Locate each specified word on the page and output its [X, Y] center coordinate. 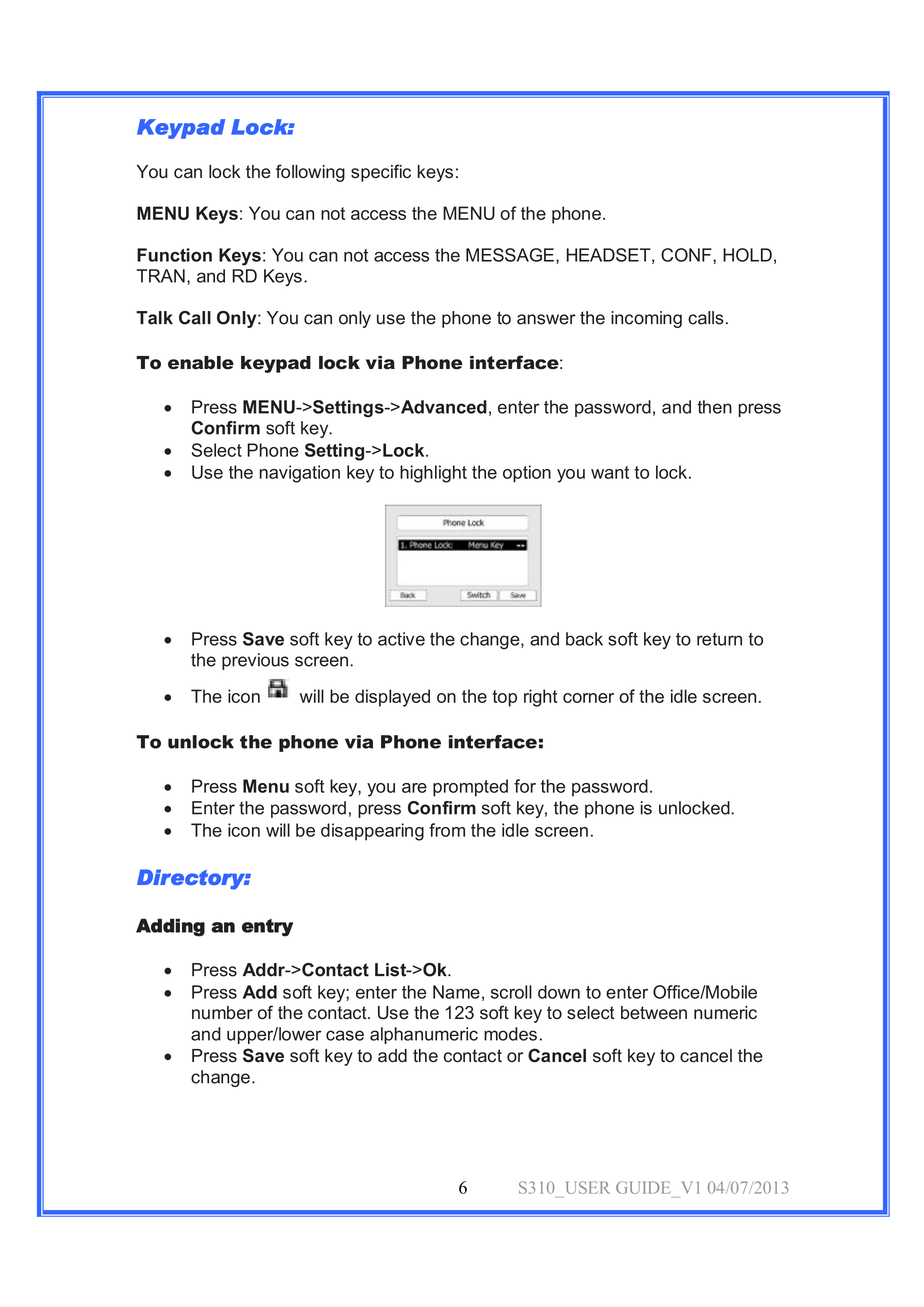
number [222, 1013]
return [719, 639]
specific [381, 173]
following [310, 173]
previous [255, 661]
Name [456, 992]
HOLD [747, 255]
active [401, 639]
